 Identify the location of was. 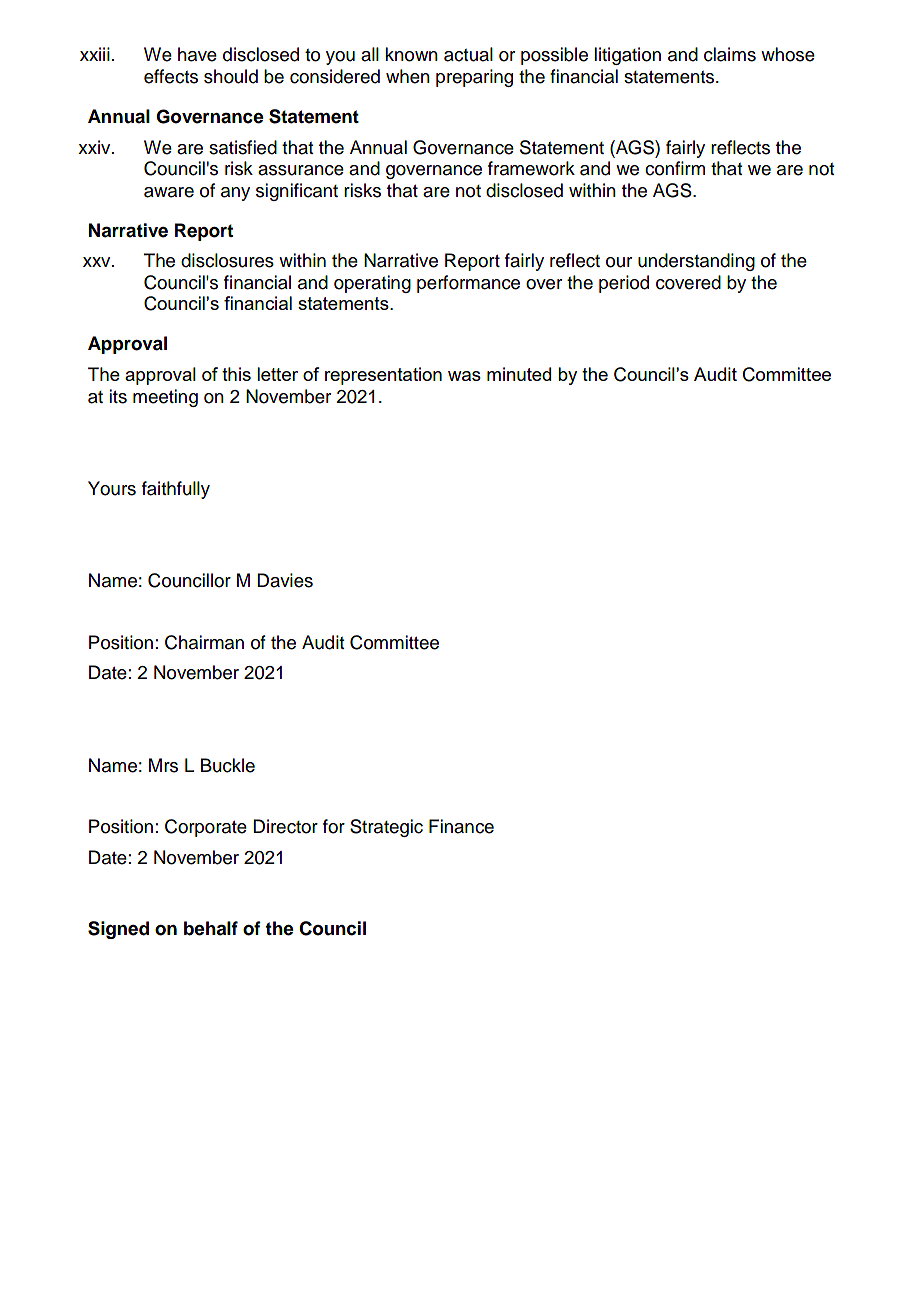
(464, 376).
